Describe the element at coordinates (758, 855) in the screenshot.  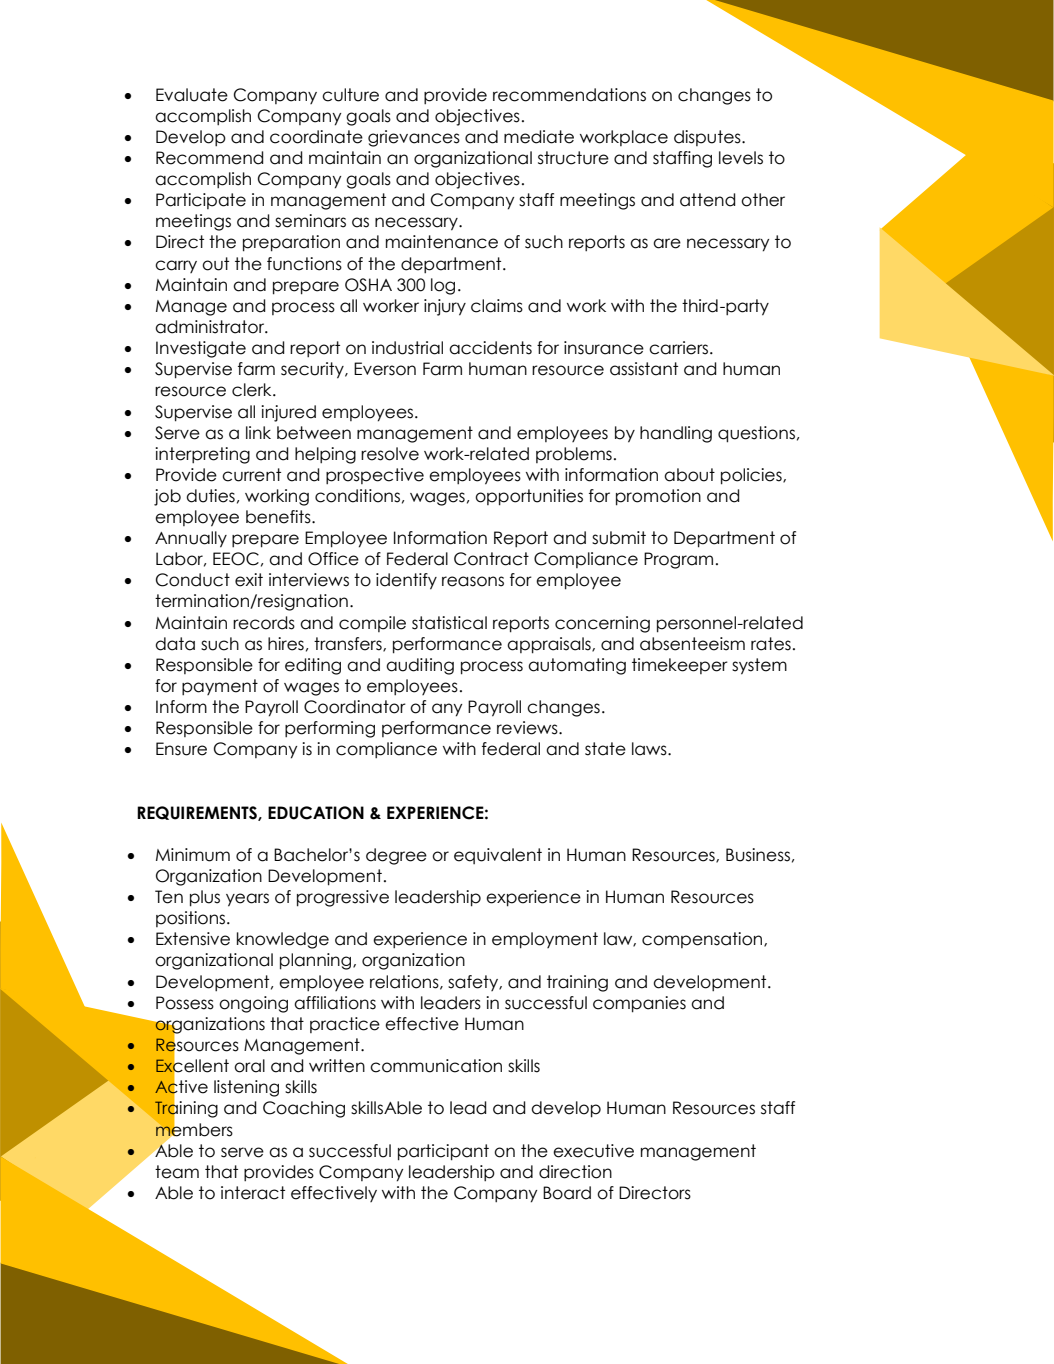
I see `Business` at that location.
